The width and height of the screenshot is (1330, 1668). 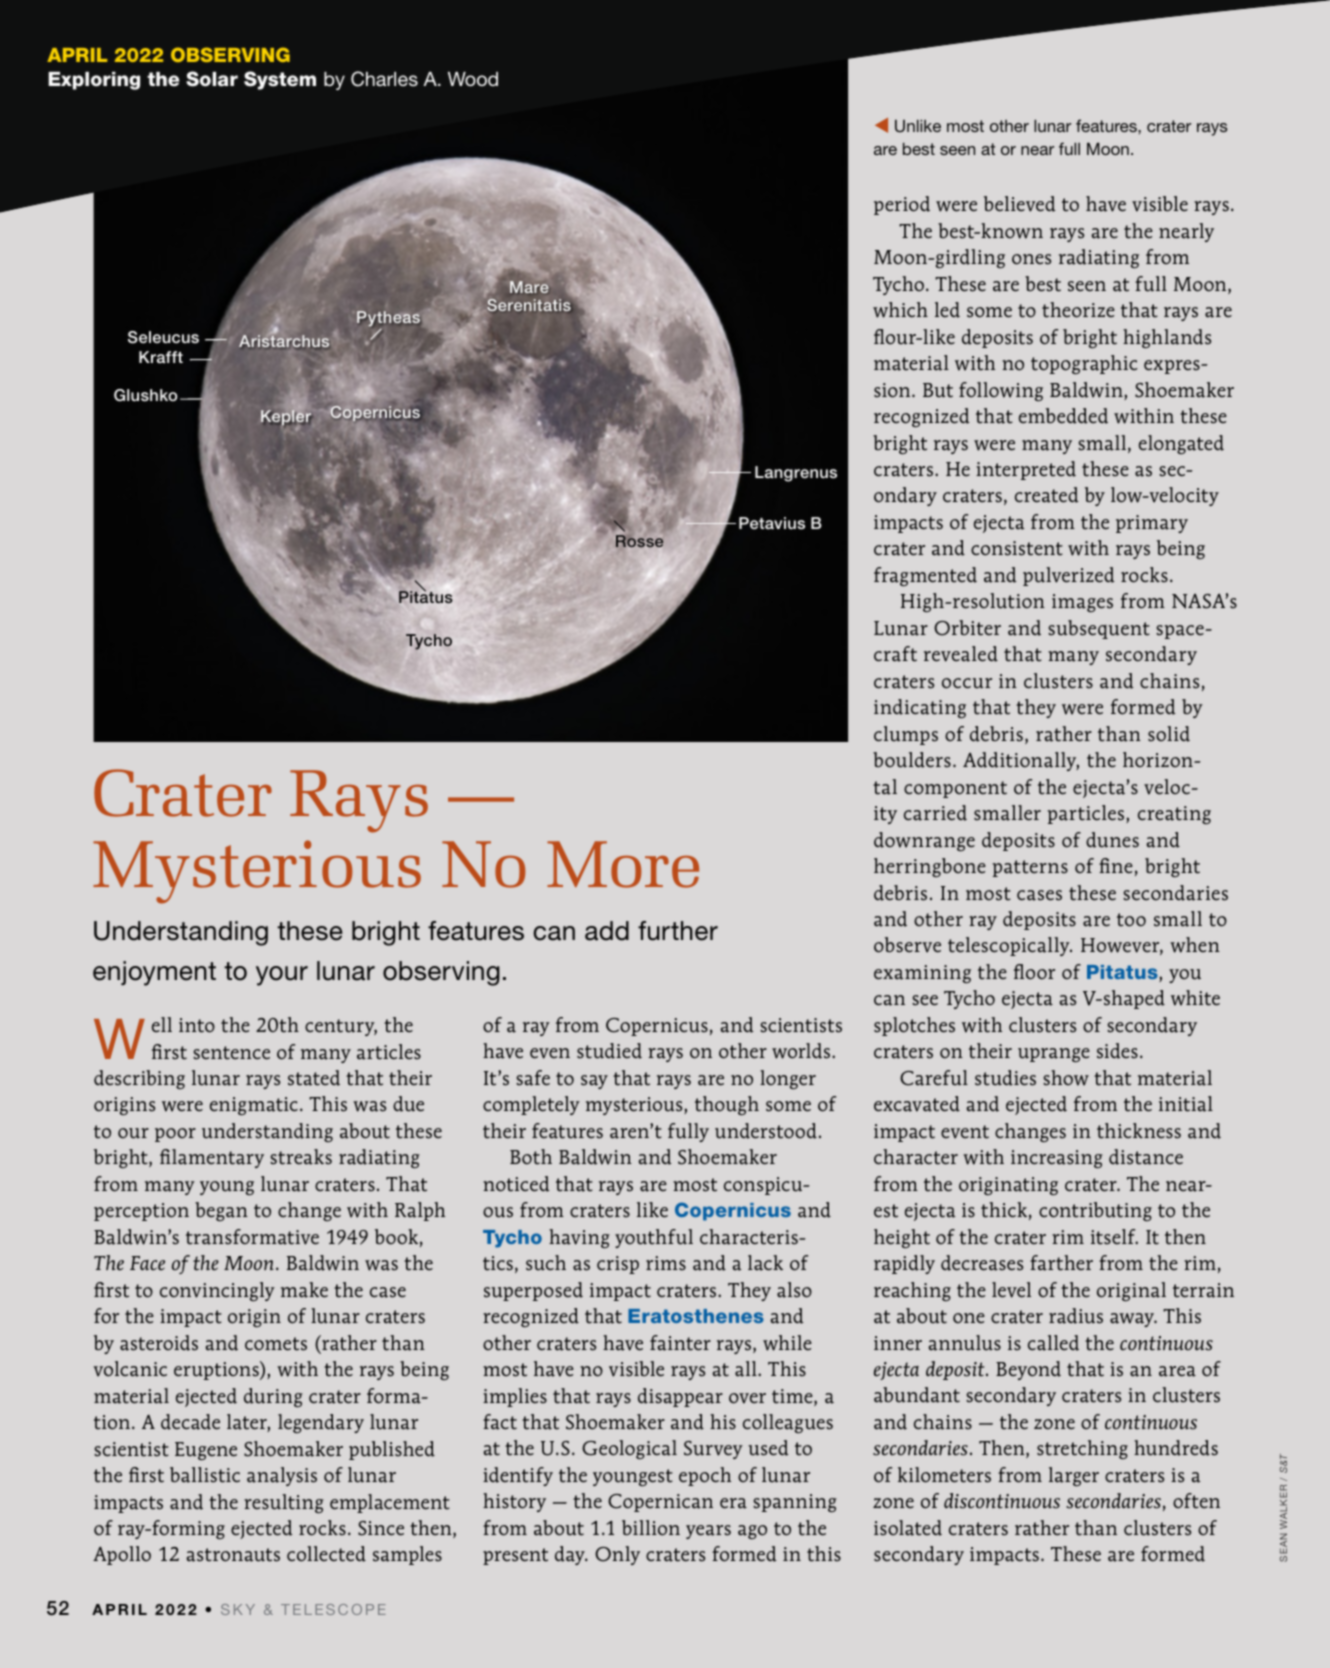 I want to click on studied, so click(x=609, y=1051).
